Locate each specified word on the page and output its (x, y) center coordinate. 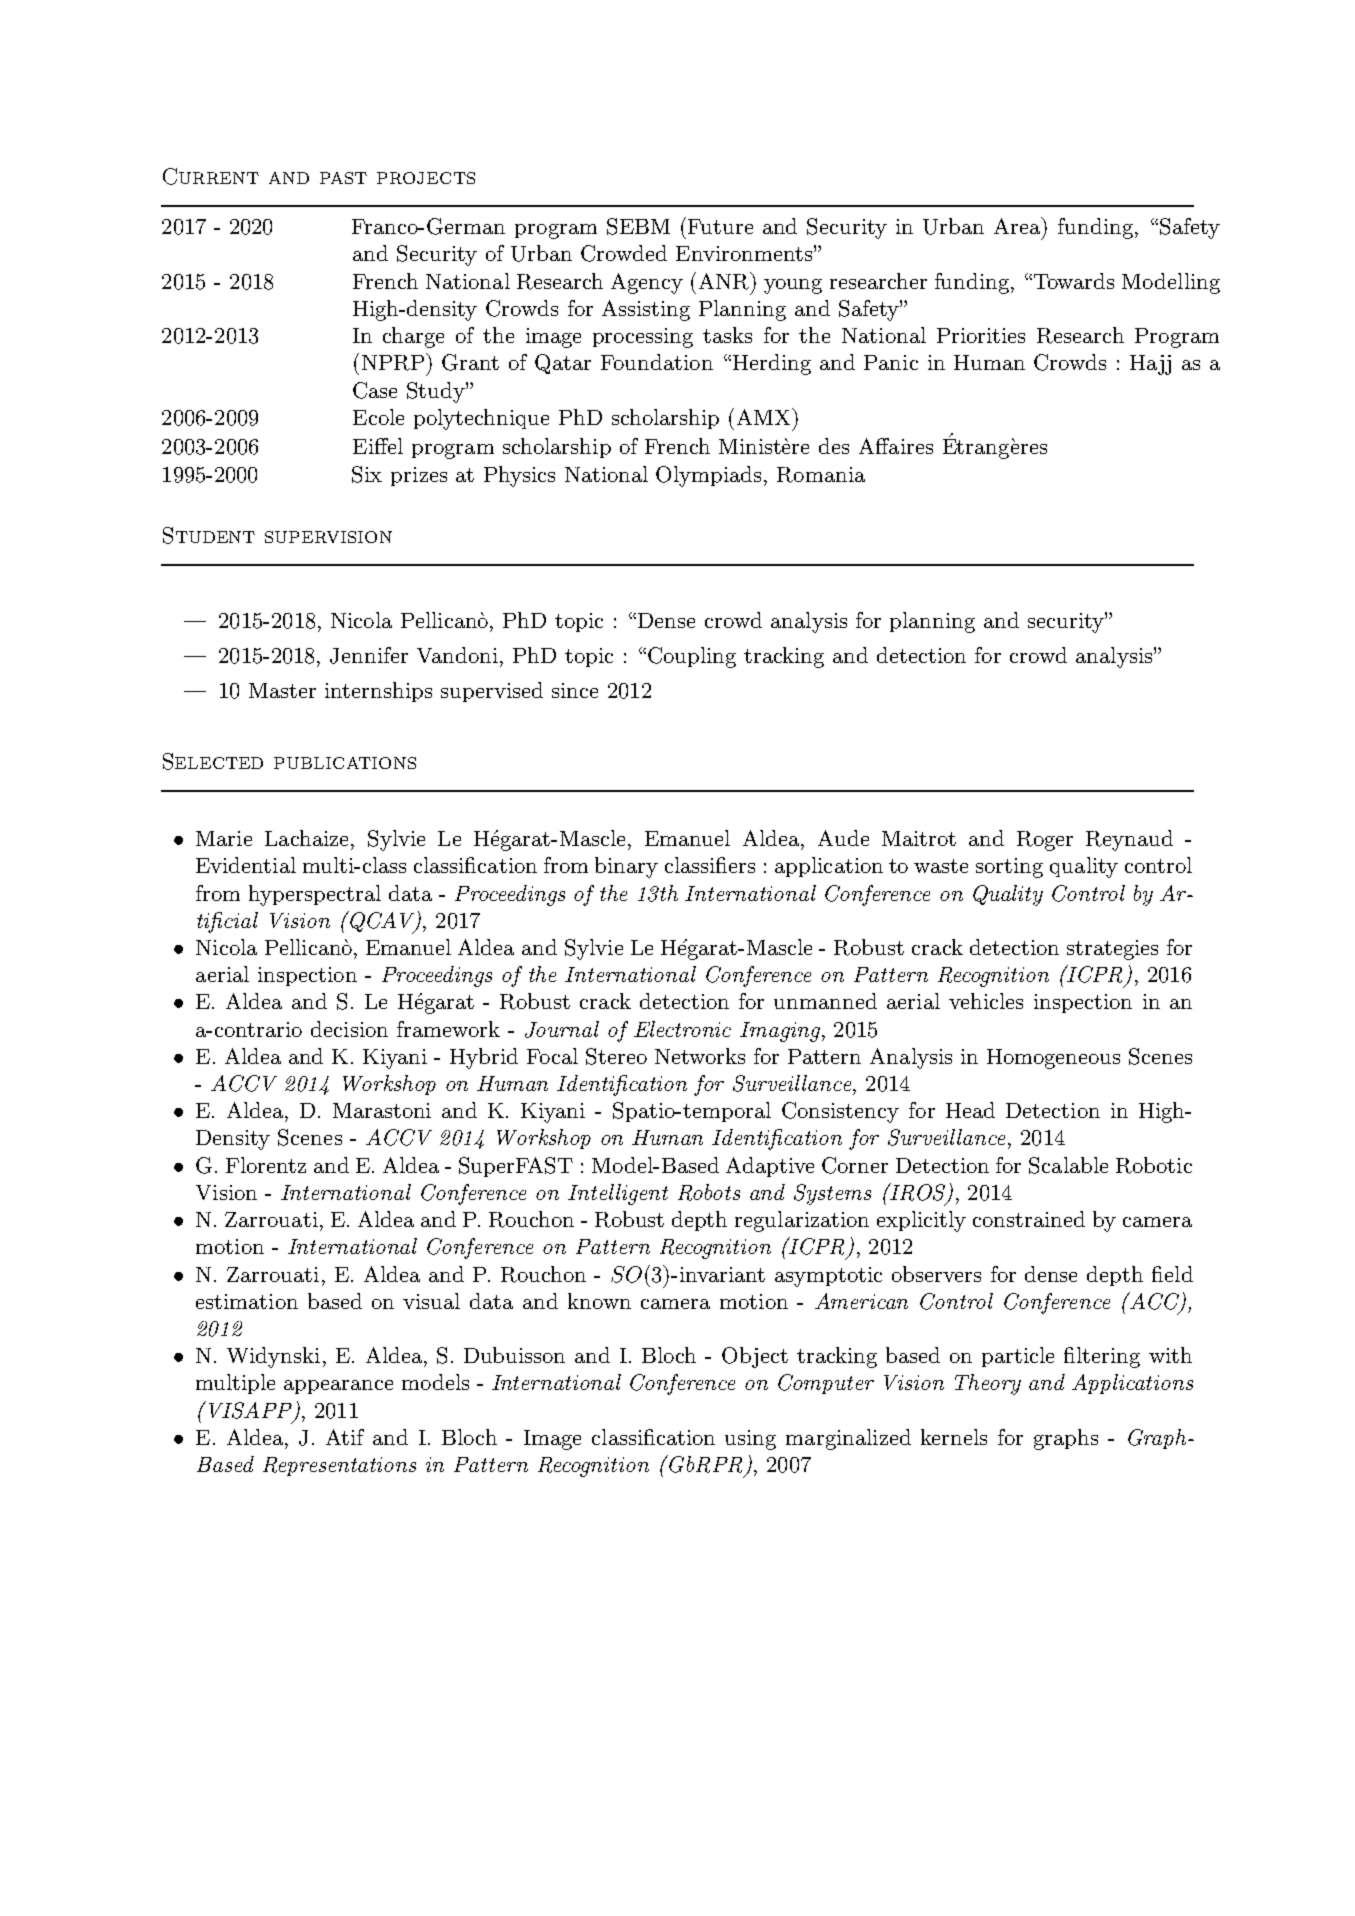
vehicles (986, 1001)
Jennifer (369, 655)
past (343, 178)
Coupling (692, 657)
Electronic (682, 1029)
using (750, 1440)
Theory (988, 1384)
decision (349, 1029)
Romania (821, 475)
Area (1019, 227)
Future (720, 226)
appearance (338, 1387)
